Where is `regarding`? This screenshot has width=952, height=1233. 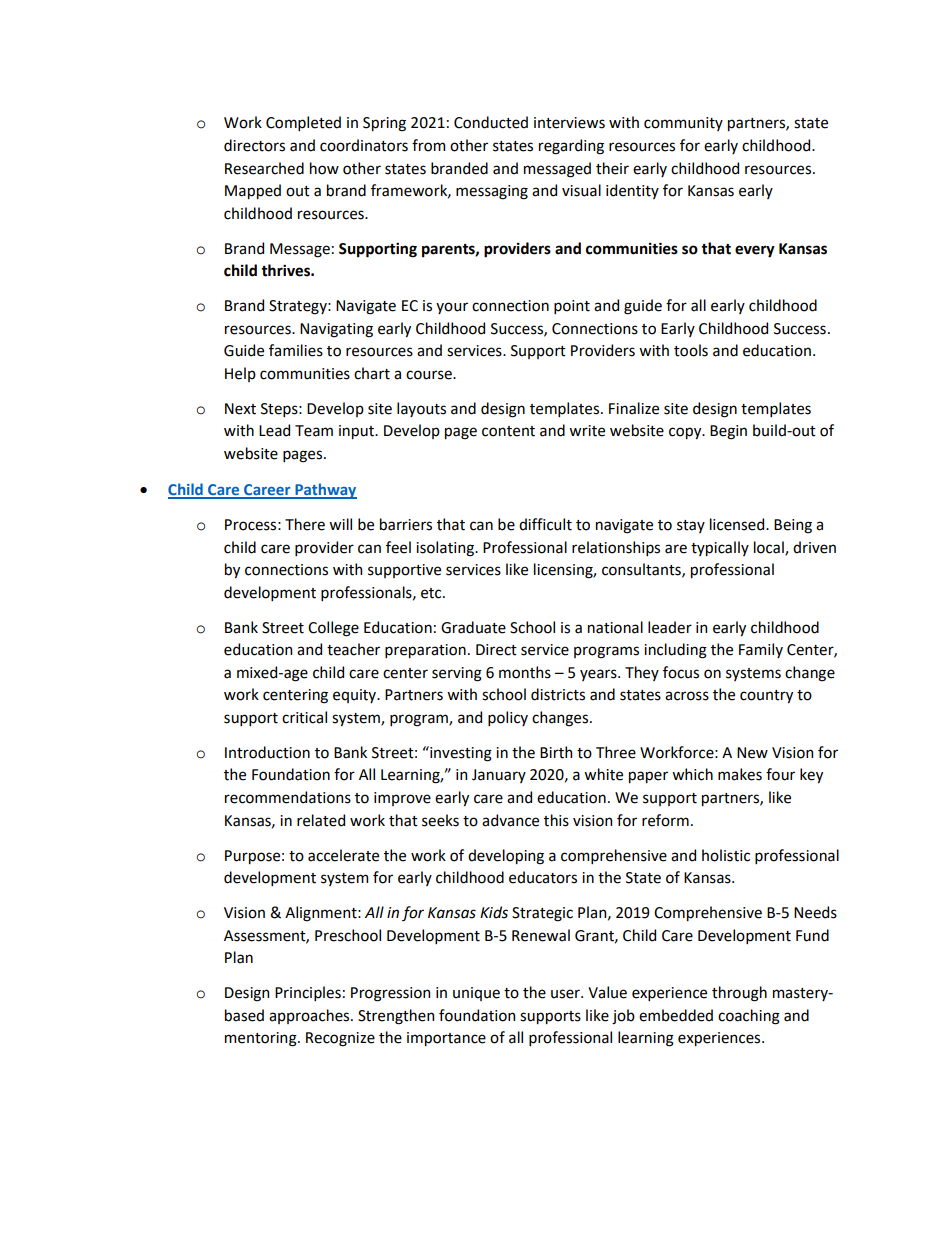 regarding is located at coordinates (571, 147).
